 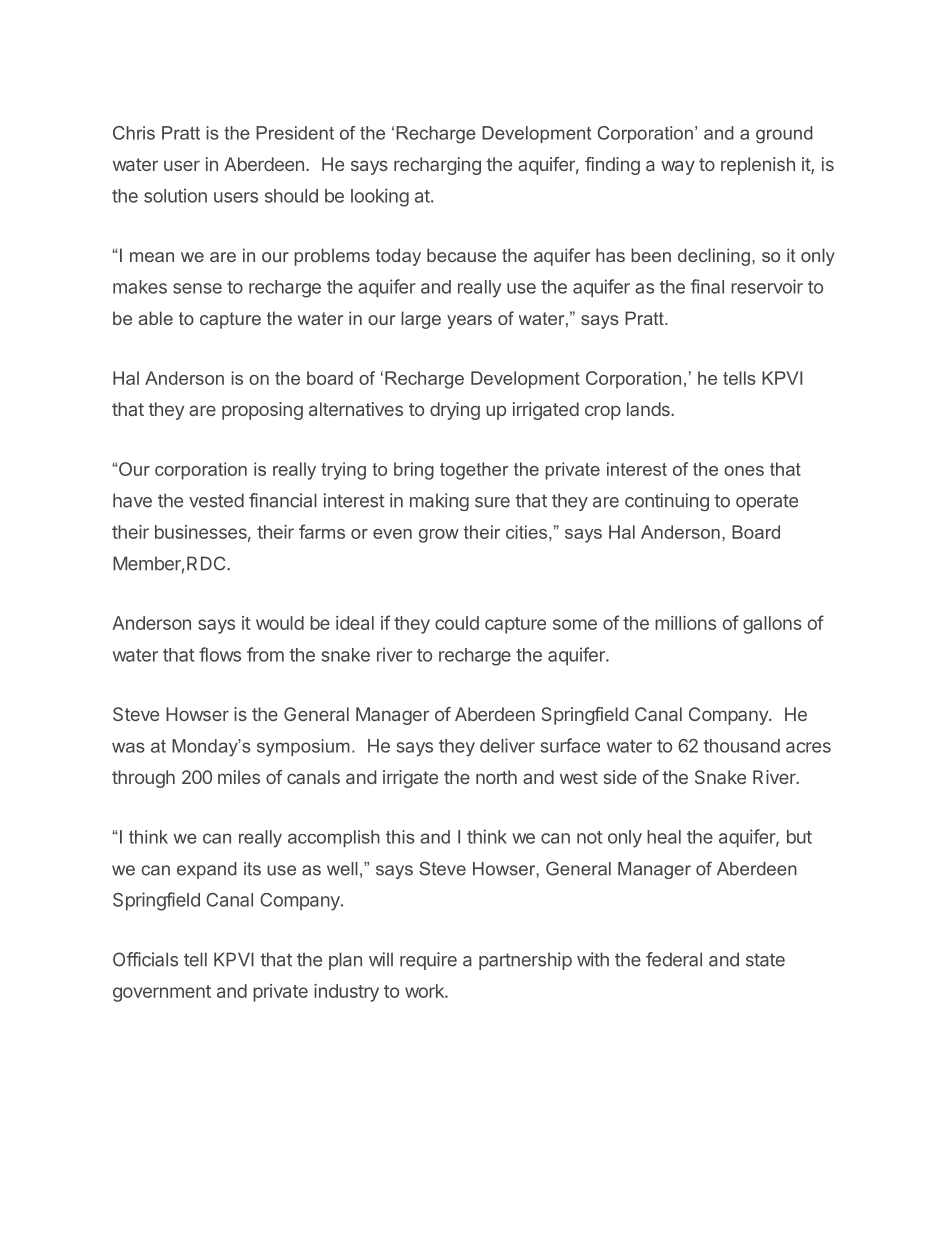 What do you see at coordinates (685, 623) in the document?
I see `millions` at bounding box center [685, 623].
